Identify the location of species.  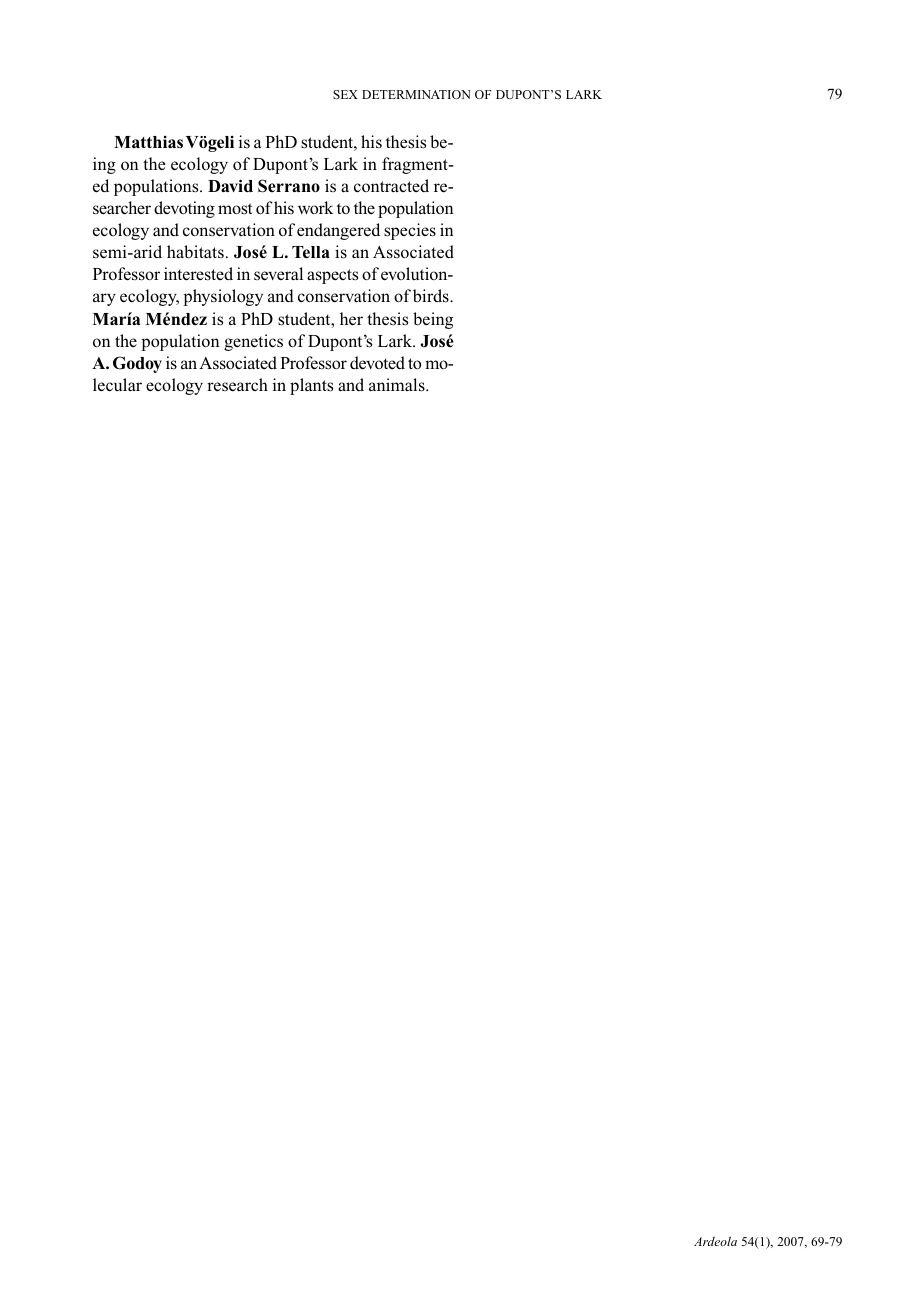
(410, 231).
